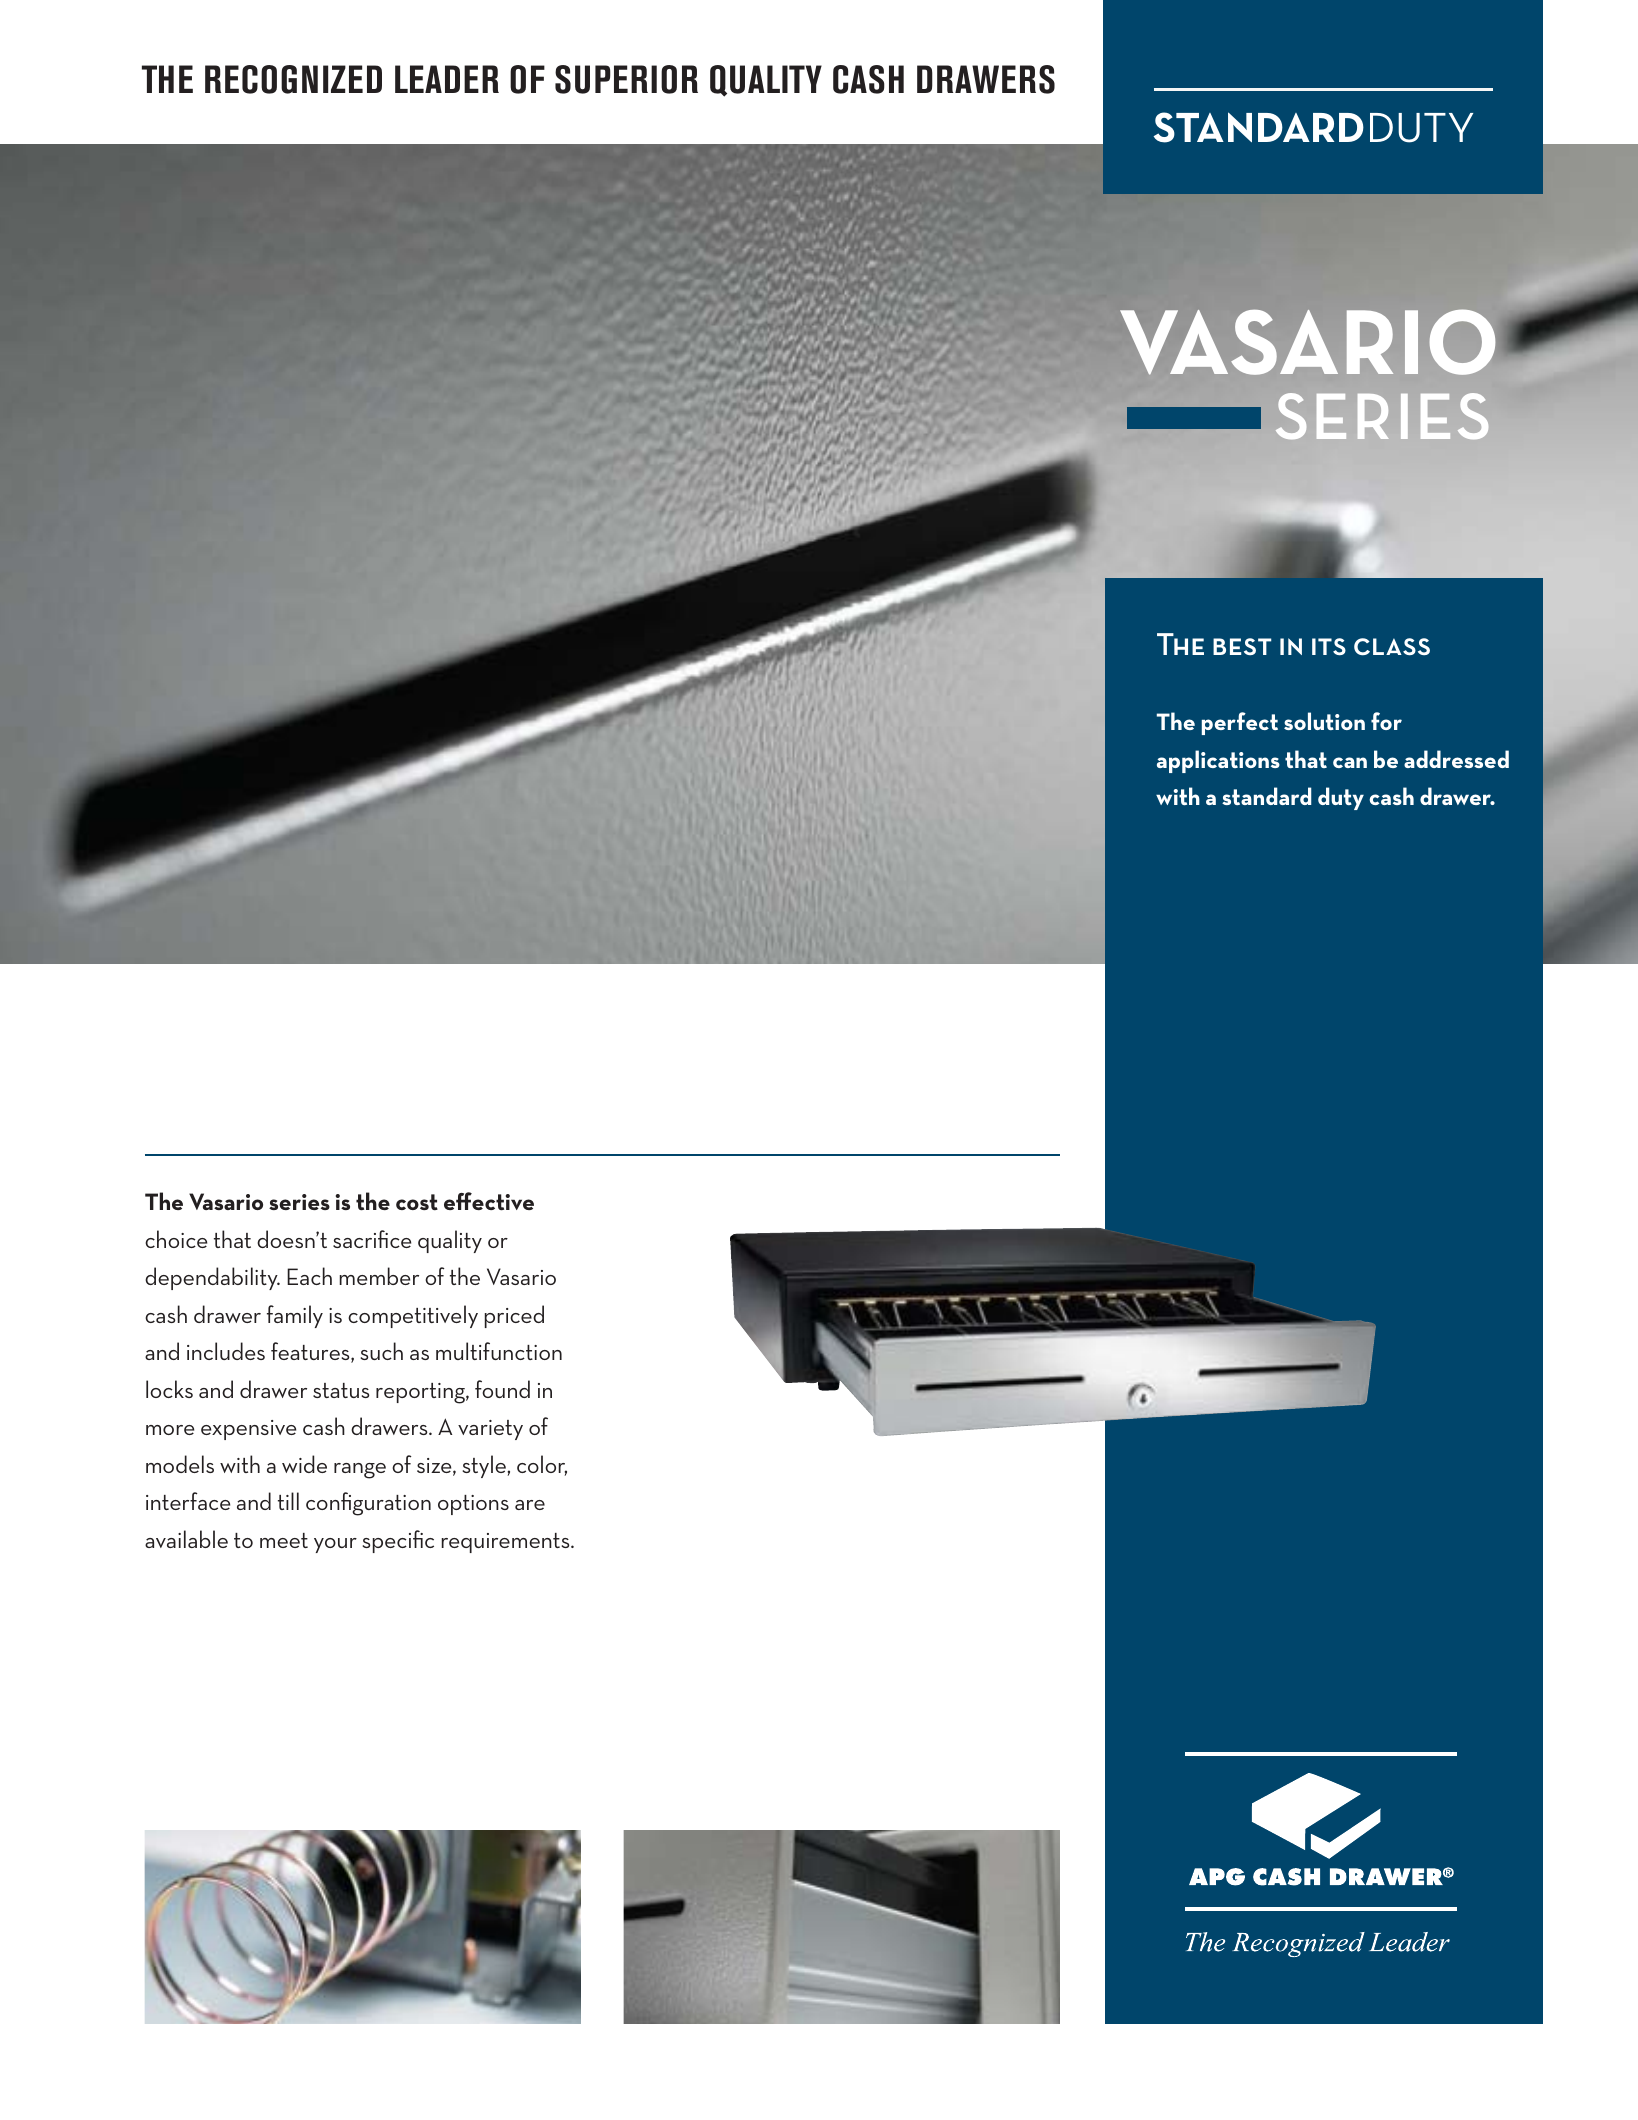 This document has height=2120, width=1638. Describe the element at coordinates (447, 79) in the document. I see `LEADER` at that location.
